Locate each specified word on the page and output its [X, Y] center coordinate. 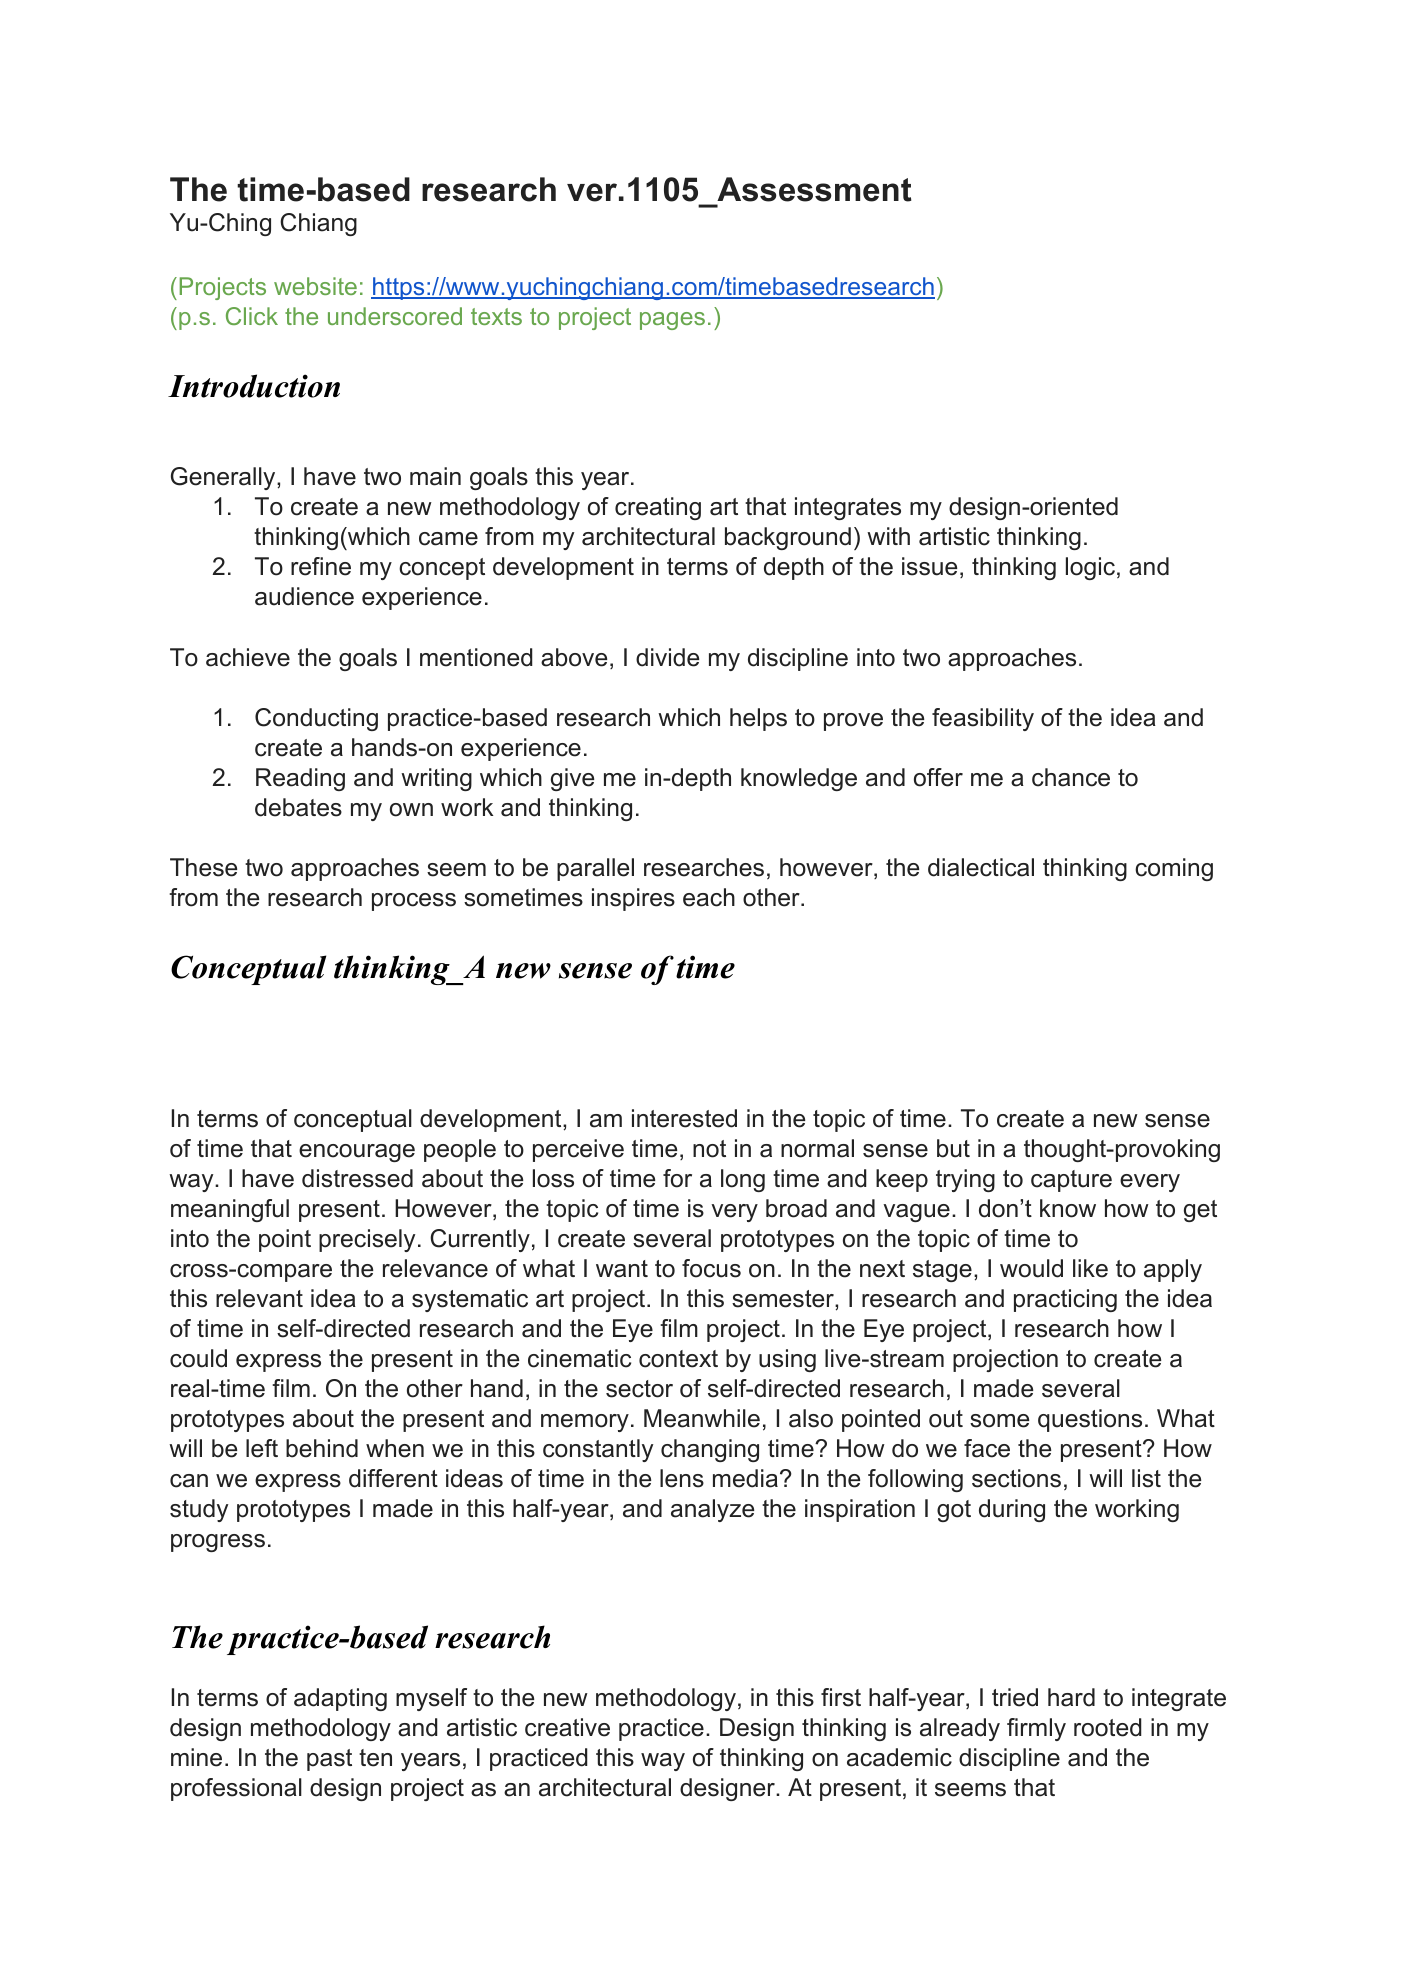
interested [684, 1118]
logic [1090, 568]
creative [567, 1727]
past [329, 1760]
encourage [357, 1153]
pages [672, 321]
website [315, 286]
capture [1071, 1181]
